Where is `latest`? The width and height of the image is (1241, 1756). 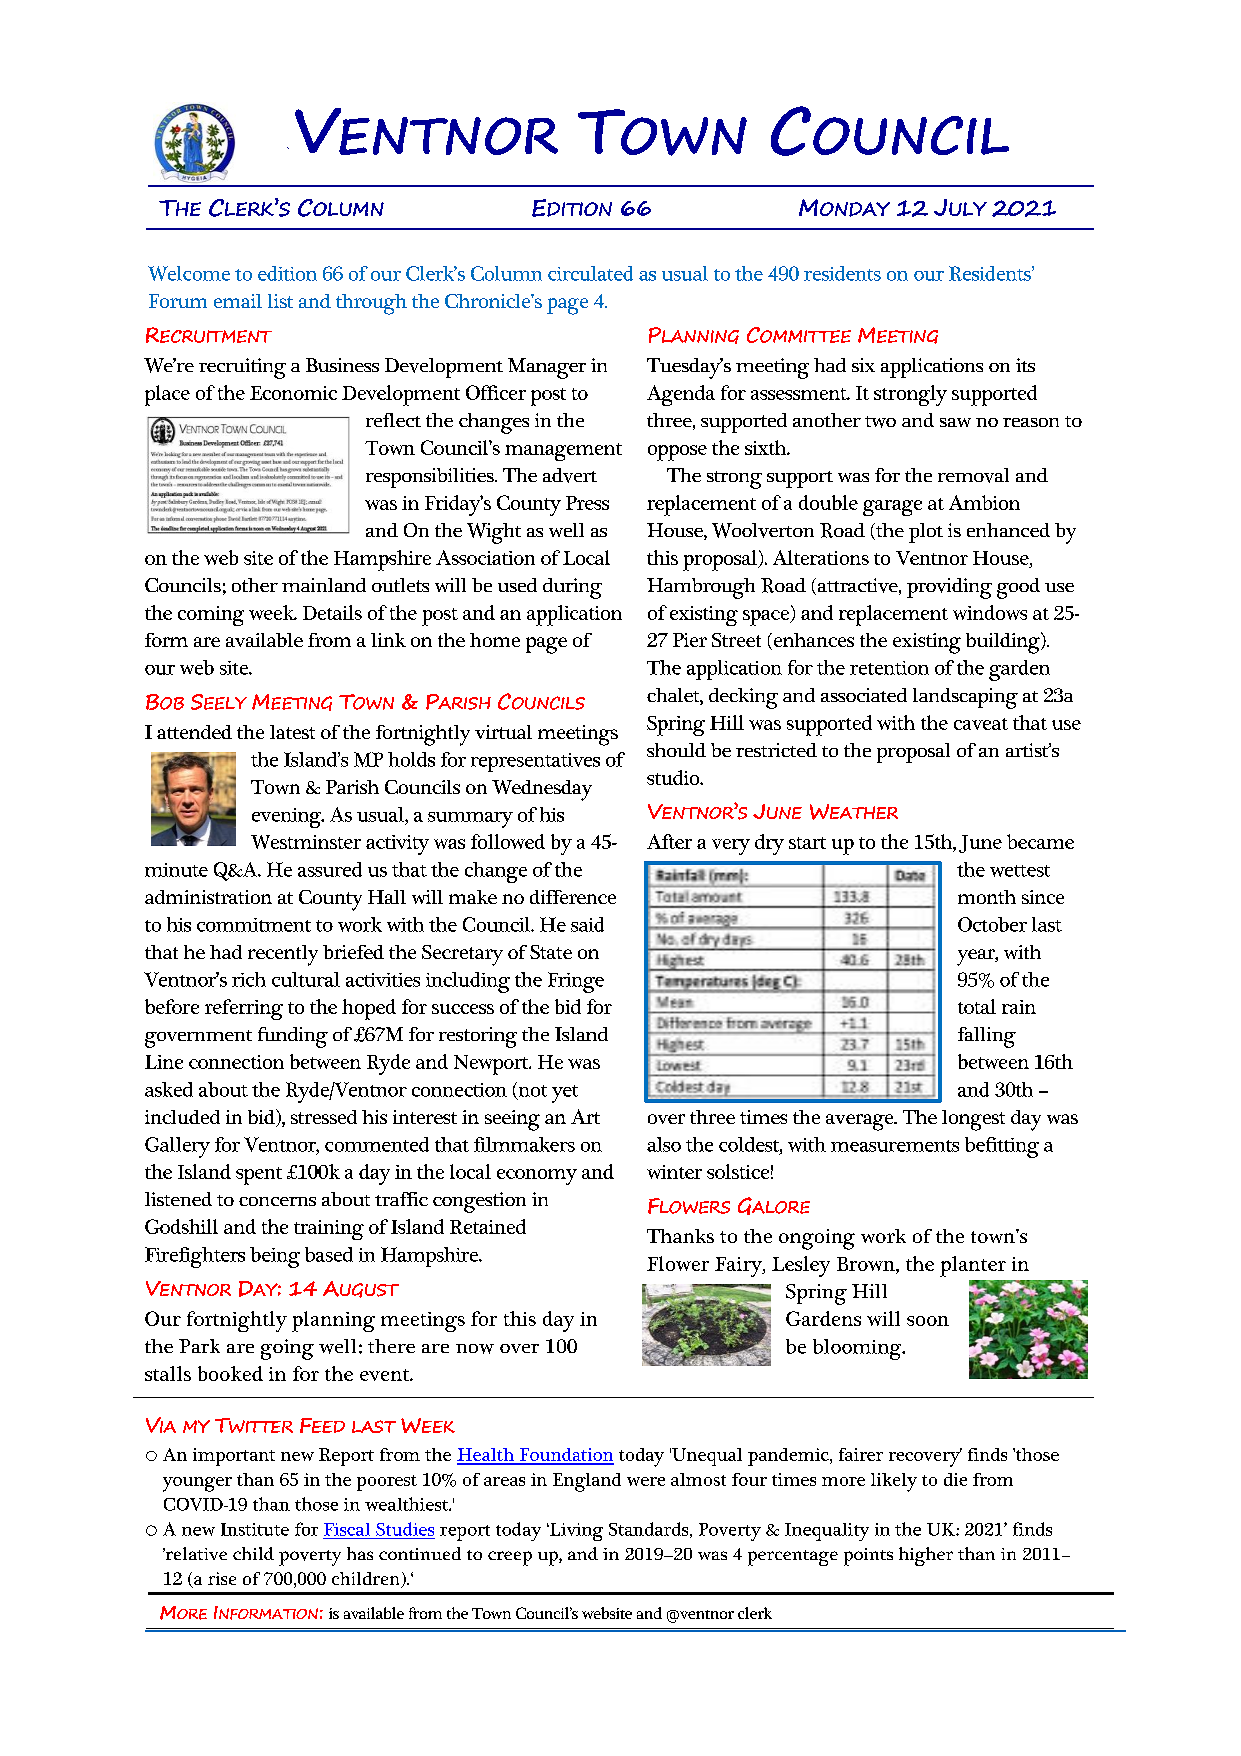
latest is located at coordinates (292, 732).
